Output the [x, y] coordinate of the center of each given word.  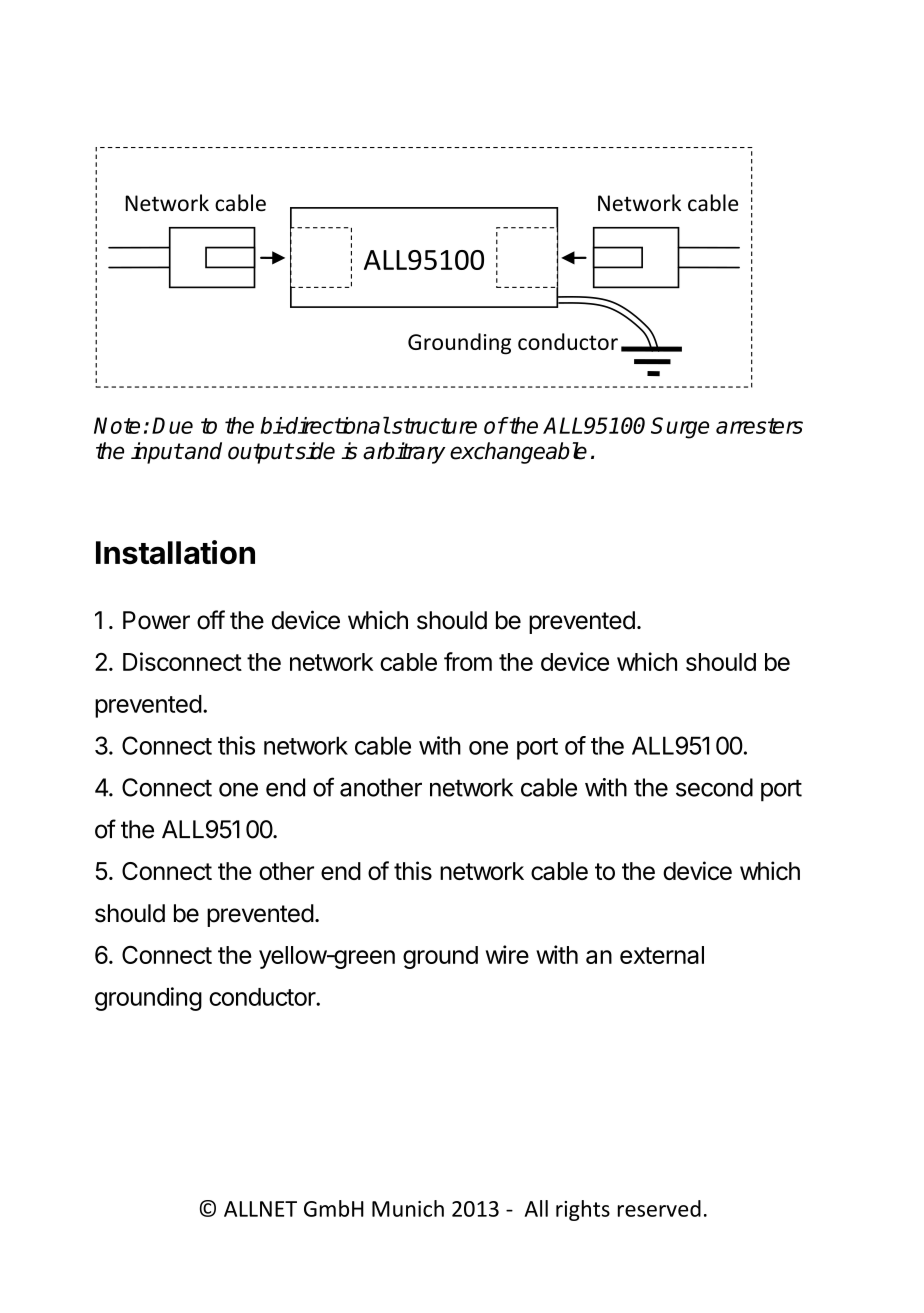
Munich [408, 1208]
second [714, 787]
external [662, 955]
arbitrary [404, 453]
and [202, 451]
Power [156, 620]
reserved [659, 1208]
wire [507, 954]
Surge [680, 428]
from [468, 661]
